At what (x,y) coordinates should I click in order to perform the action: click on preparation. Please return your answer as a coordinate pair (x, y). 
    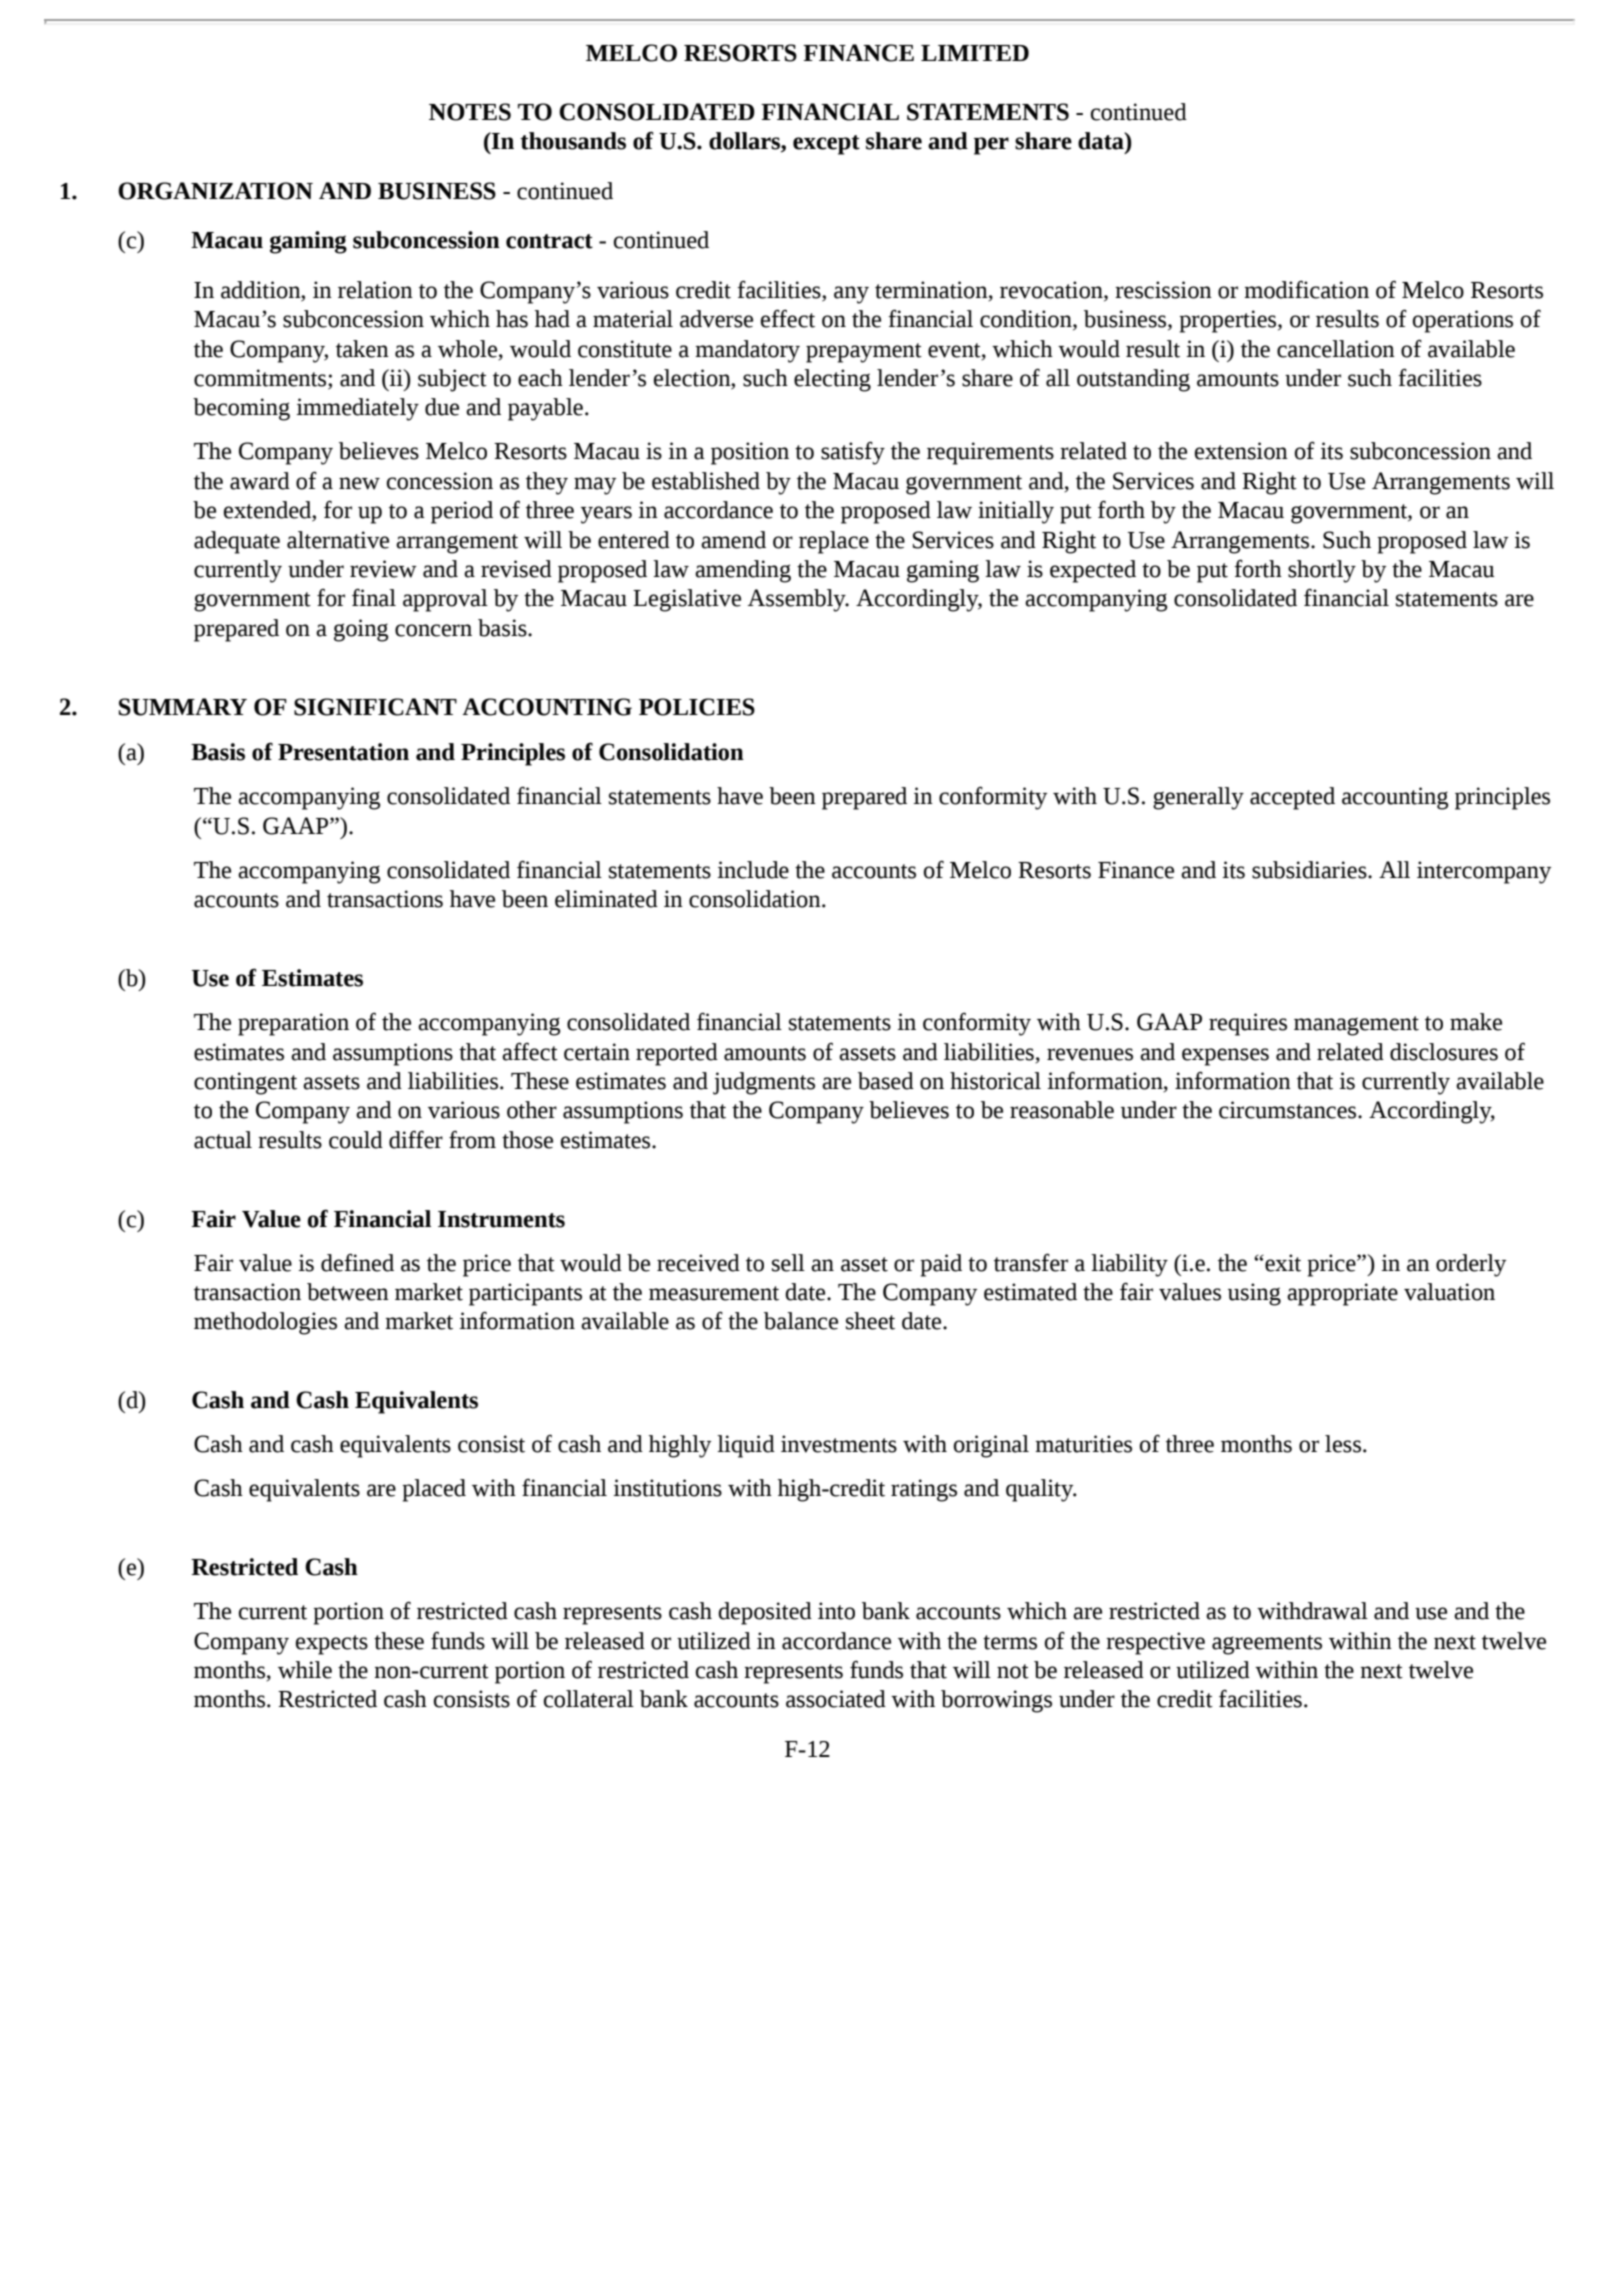
    Looking at the image, I should click on (293, 1024).
